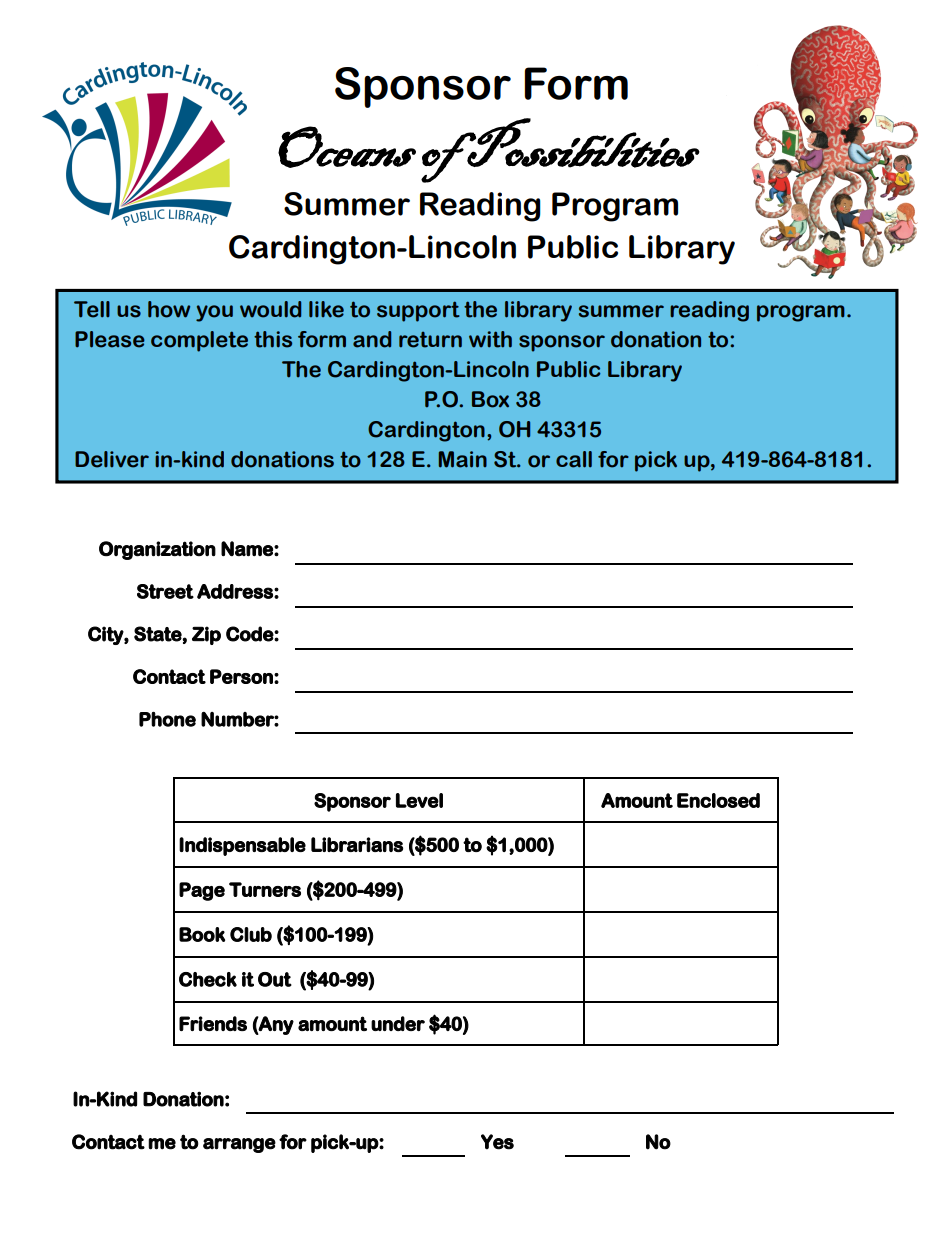  I want to click on return, so click(430, 340).
